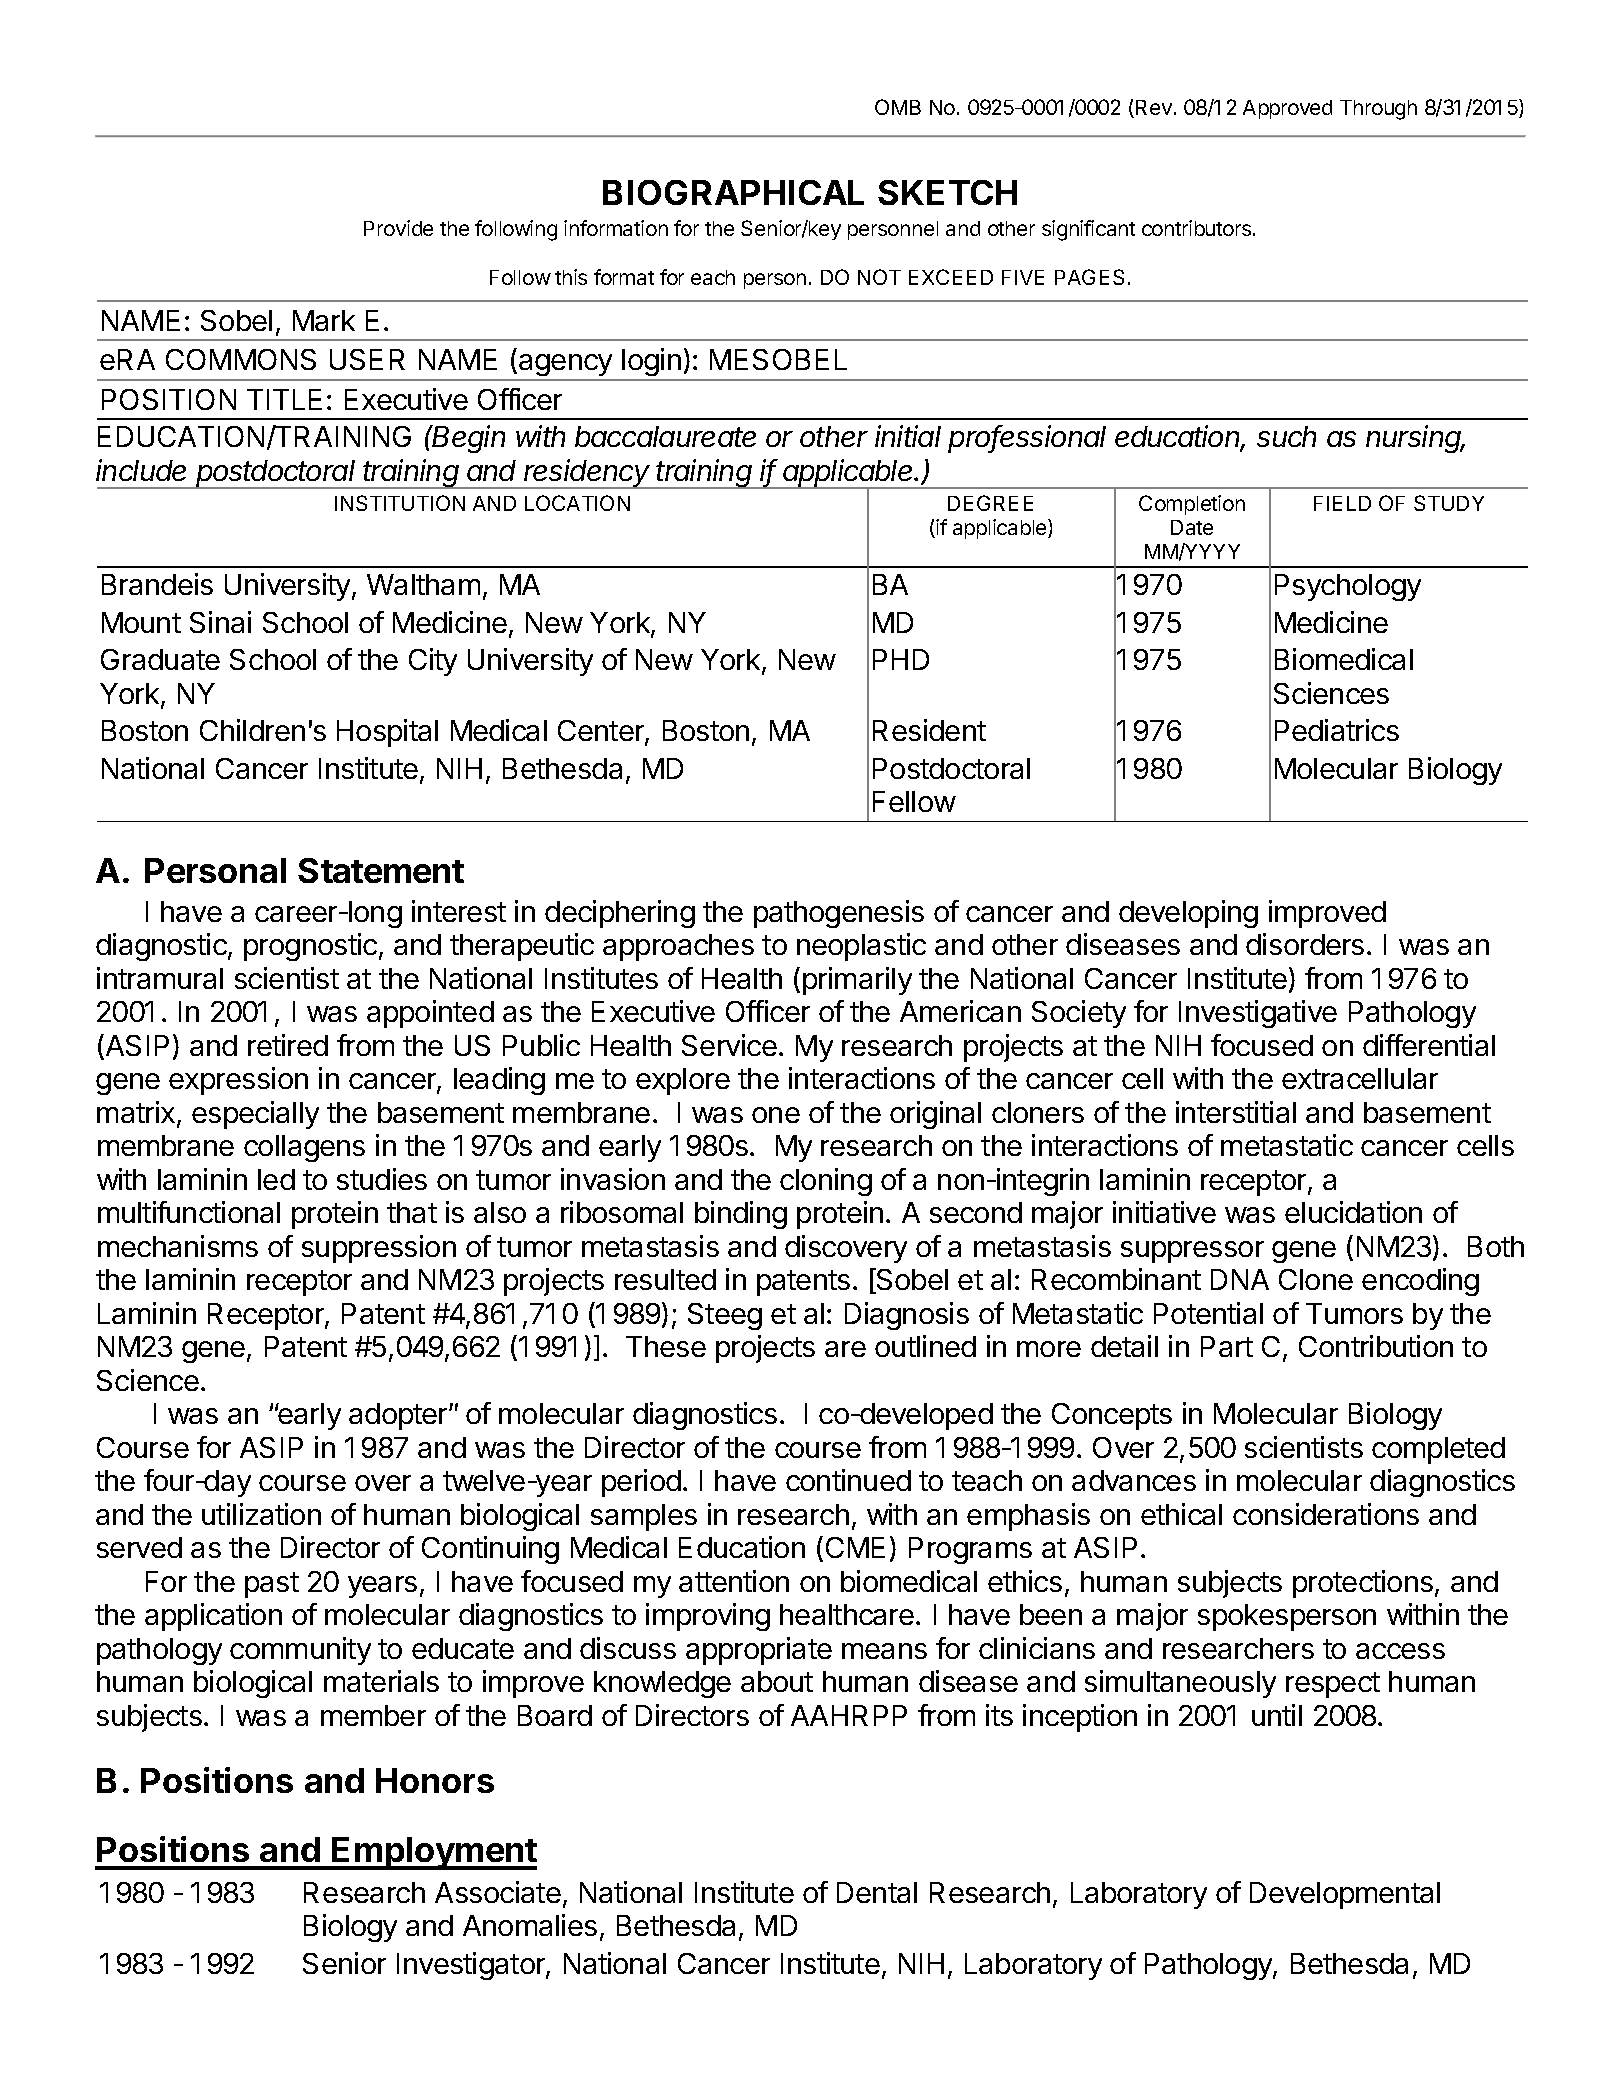  What do you see at coordinates (434, 1853) in the screenshot?
I see `Employment` at bounding box center [434, 1853].
